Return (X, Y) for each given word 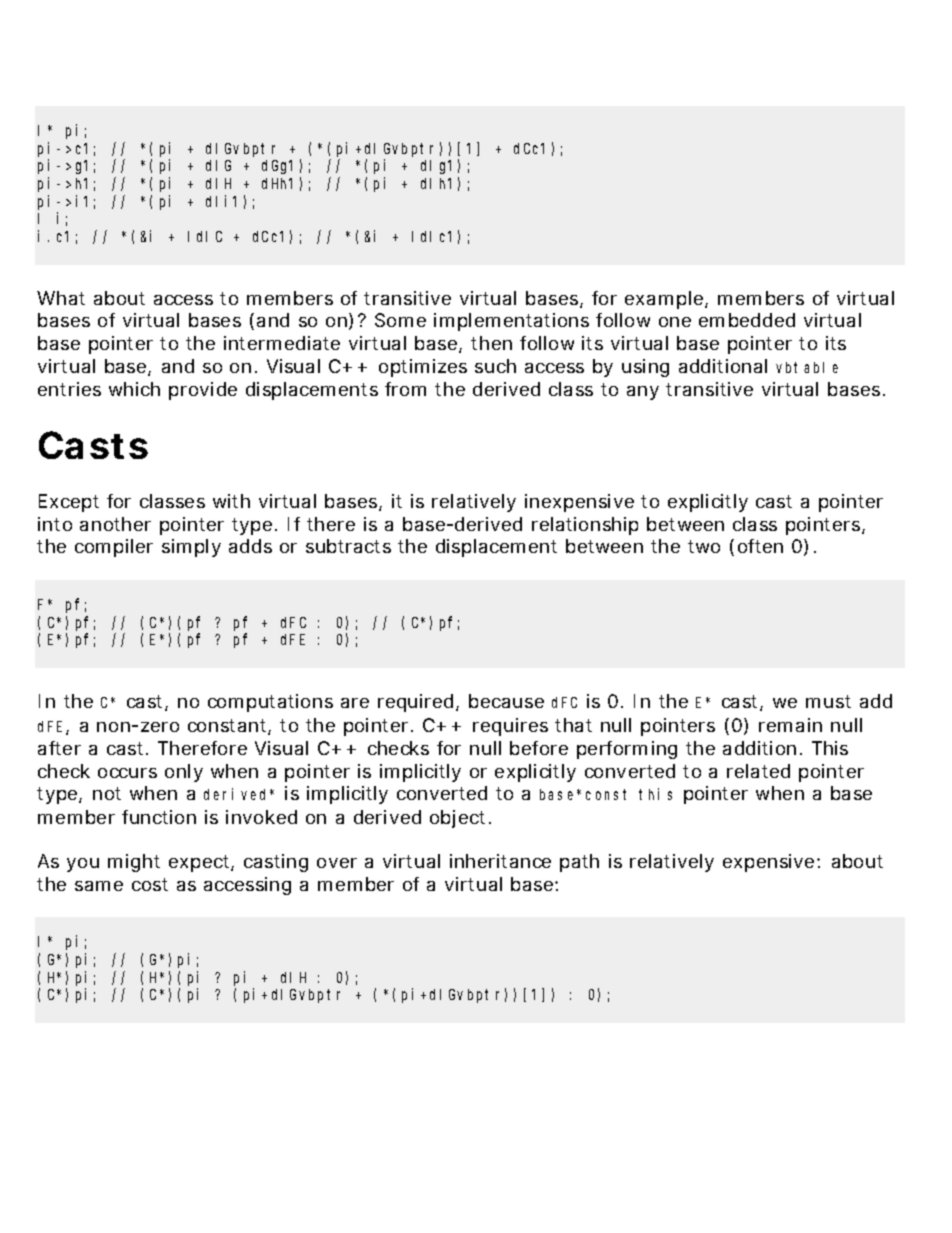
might (134, 863)
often (760, 546)
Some (400, 320)
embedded (747, 320)
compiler (114, 548)
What (61, 298)
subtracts (348, 546)
